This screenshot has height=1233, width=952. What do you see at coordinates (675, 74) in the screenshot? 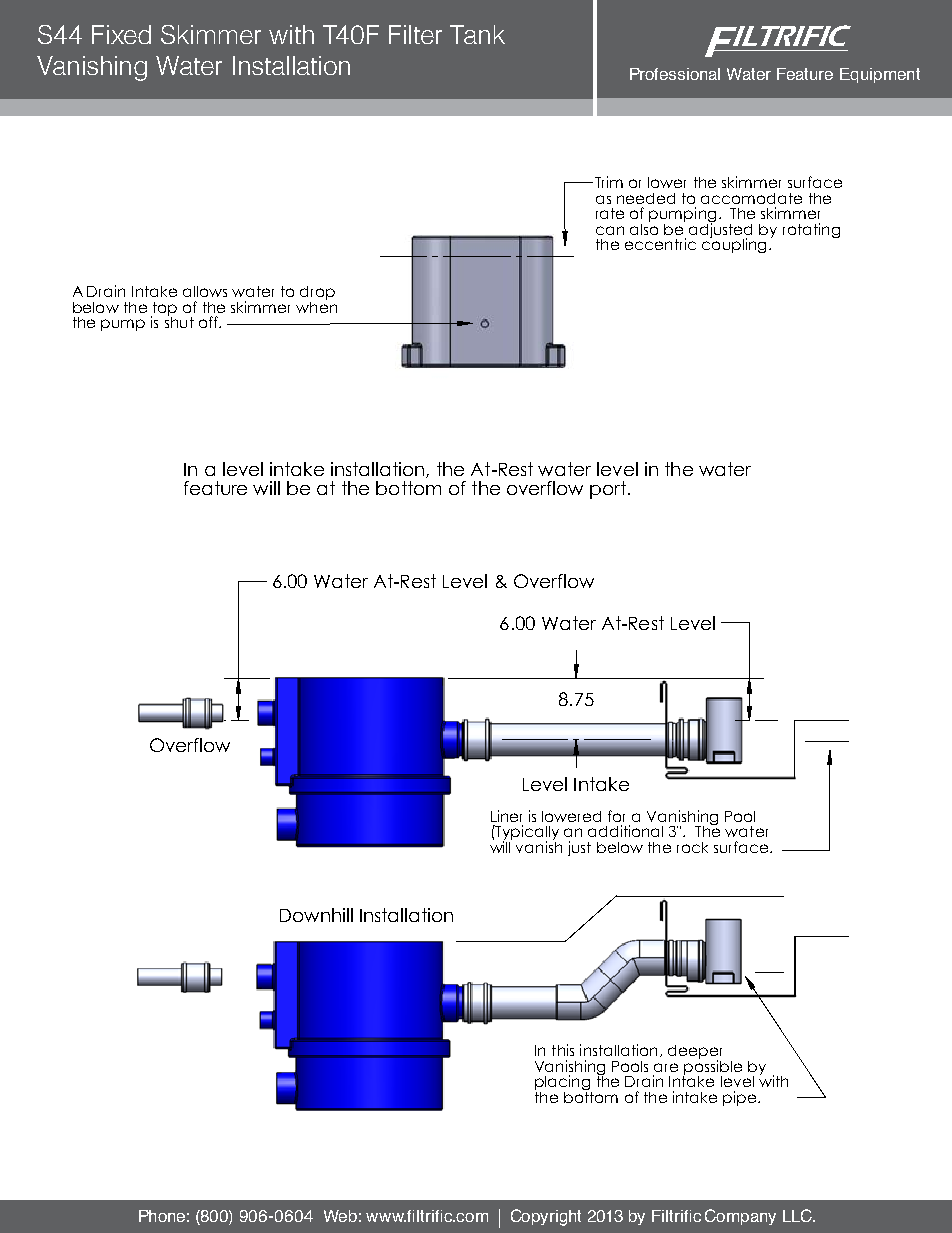
I see `Professional` at bounding box center [675, 74].
